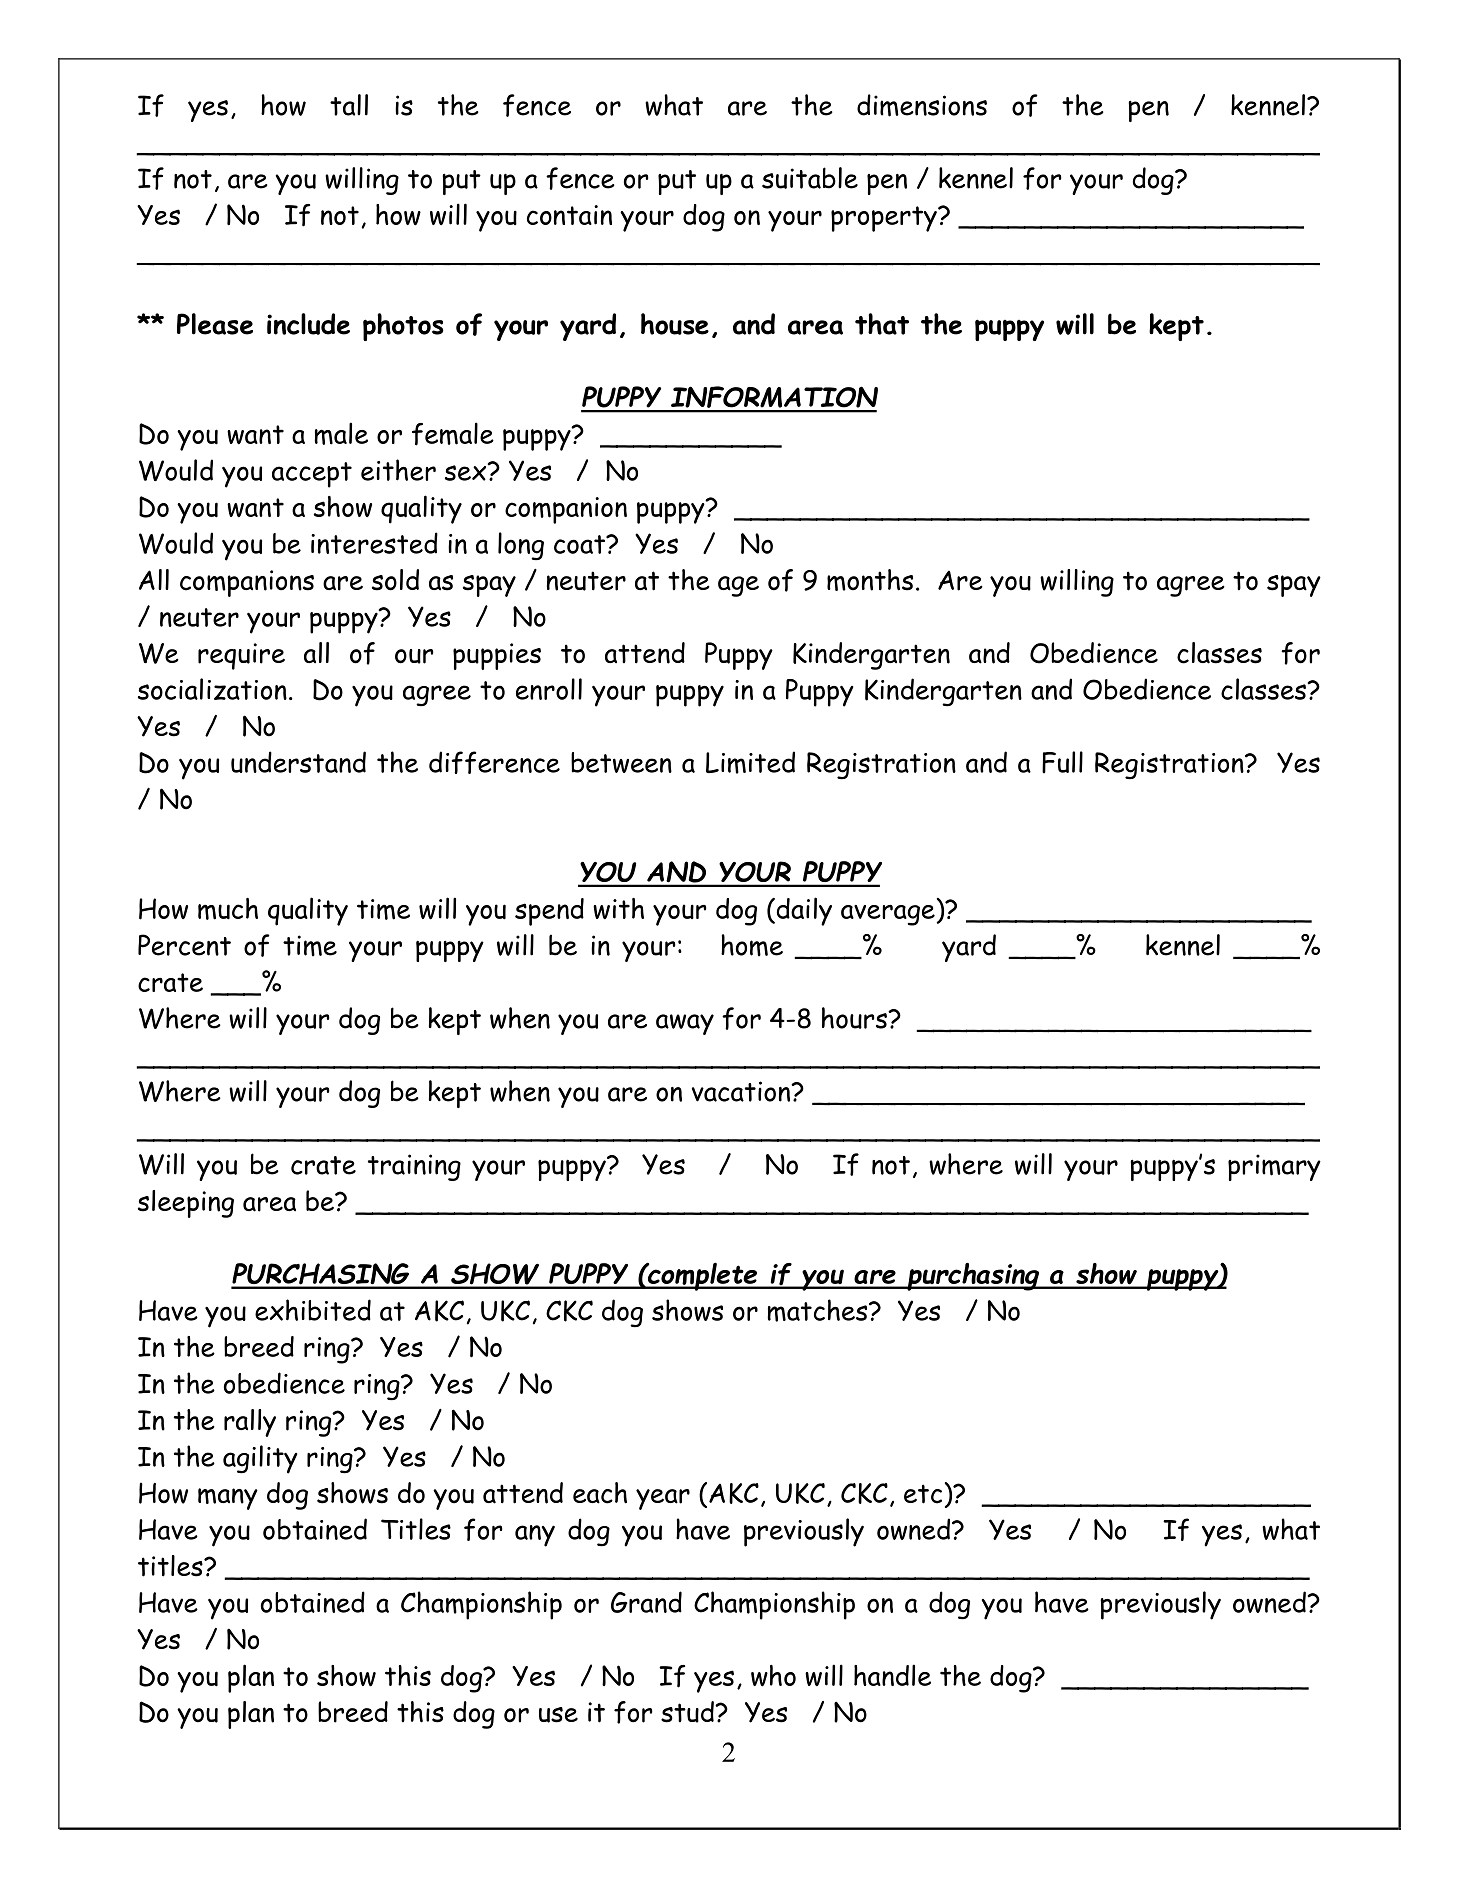 This image has width=1458, height=1887. What do you see at coordinates (922, 105) in the image?
I see `dimensions` at bounding box center [922, 105].
